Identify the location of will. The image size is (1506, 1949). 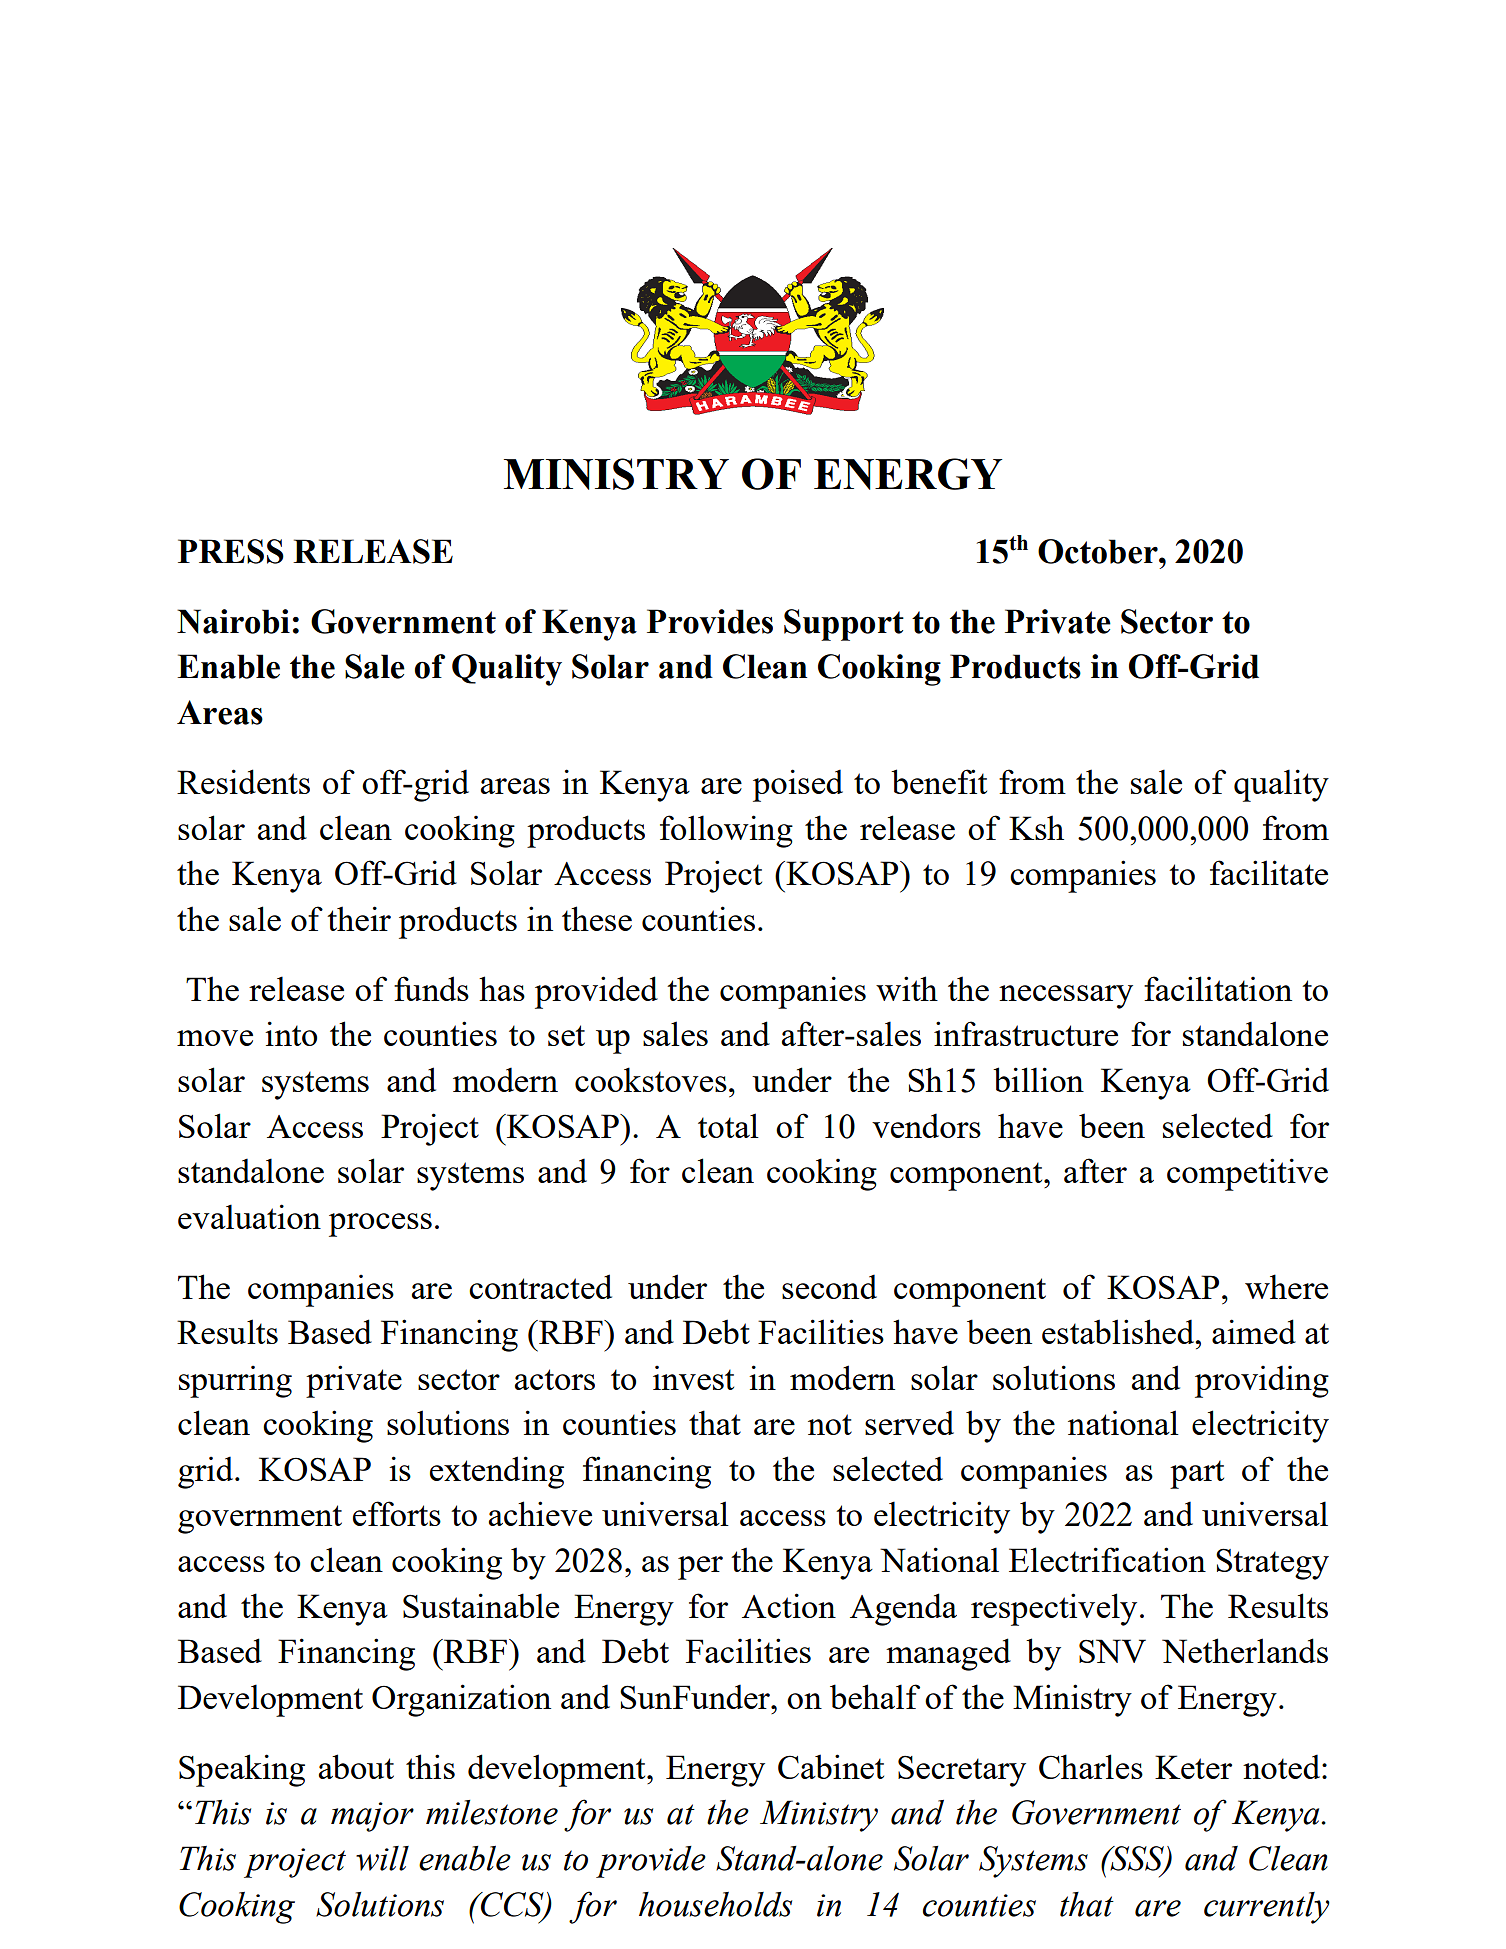
(382, 1858).
